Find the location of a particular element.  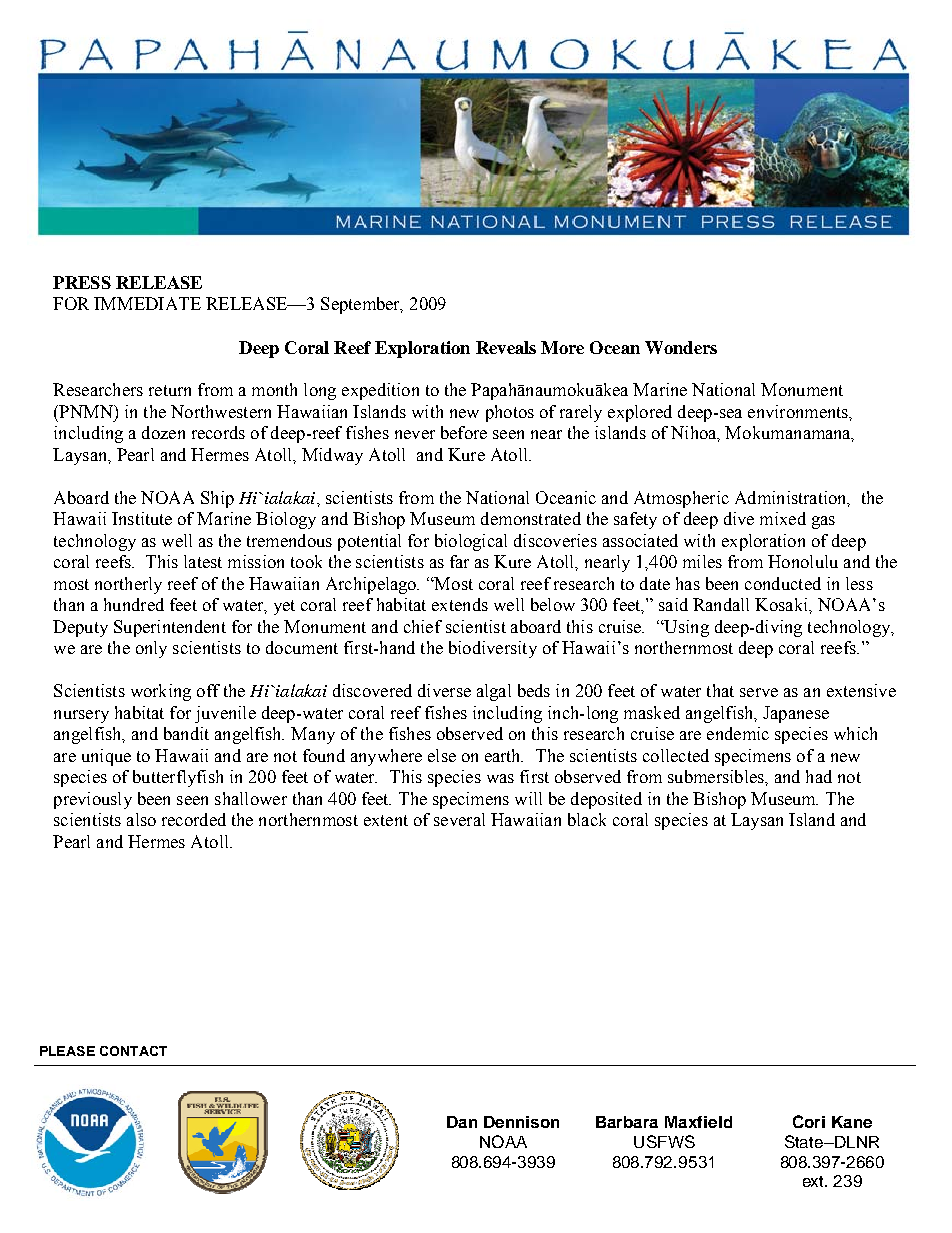

CONTACT is located at coordinates (133, 1051).
